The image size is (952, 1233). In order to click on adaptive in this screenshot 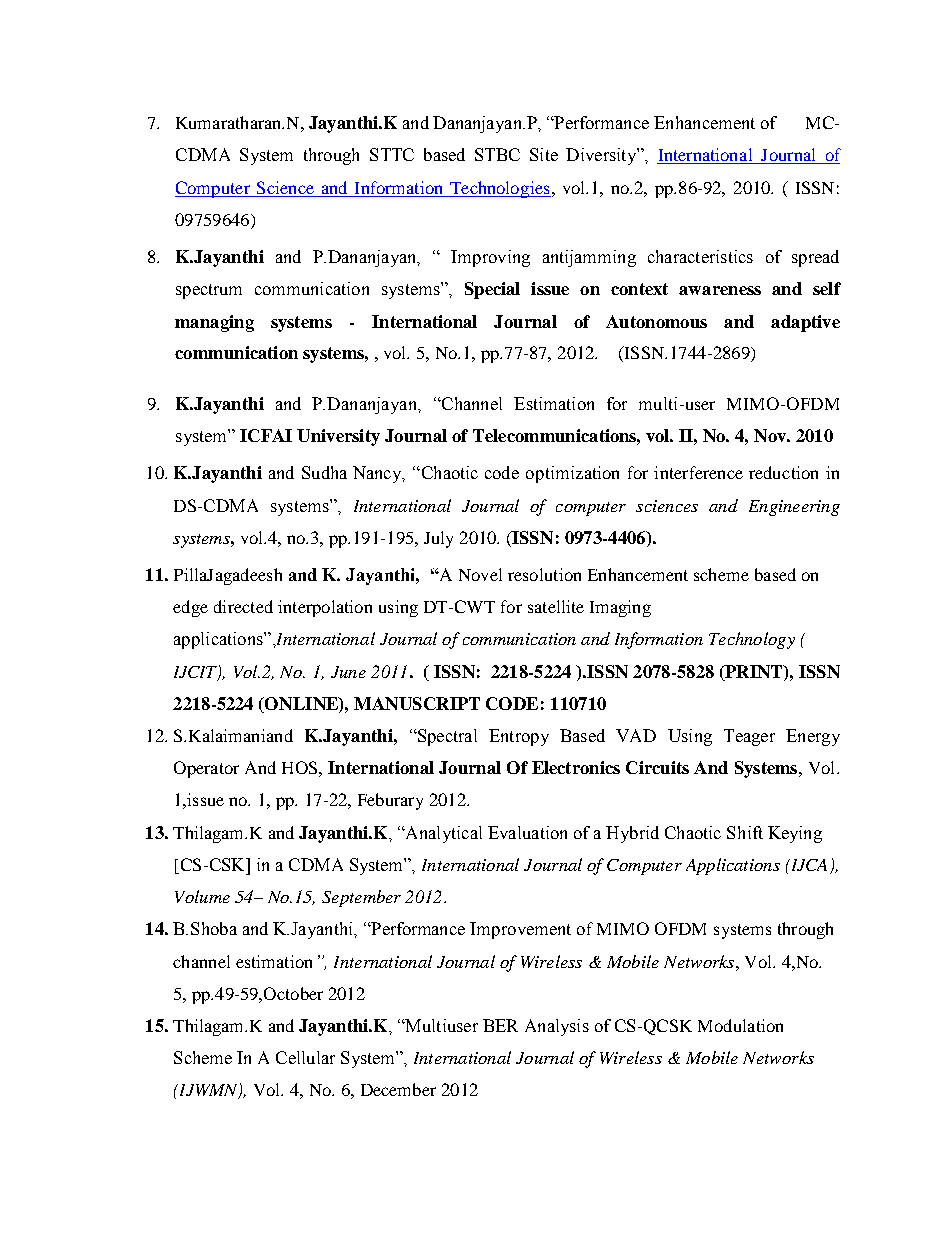, I will do `click(805, 323)`.
